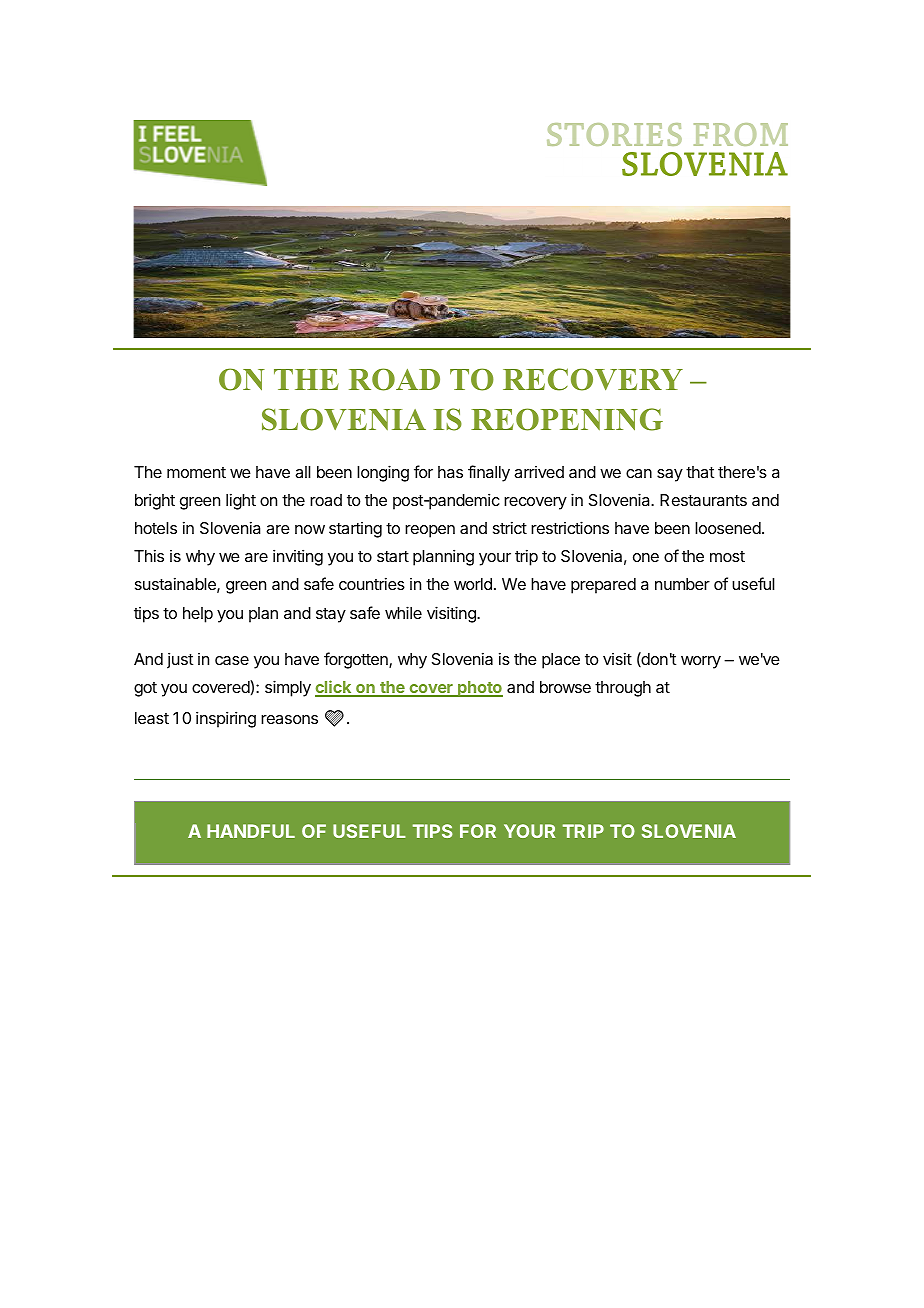 Image resolution: width=924 pixels, height=1308 pixels. I want to click on world, so click(473, 584).
